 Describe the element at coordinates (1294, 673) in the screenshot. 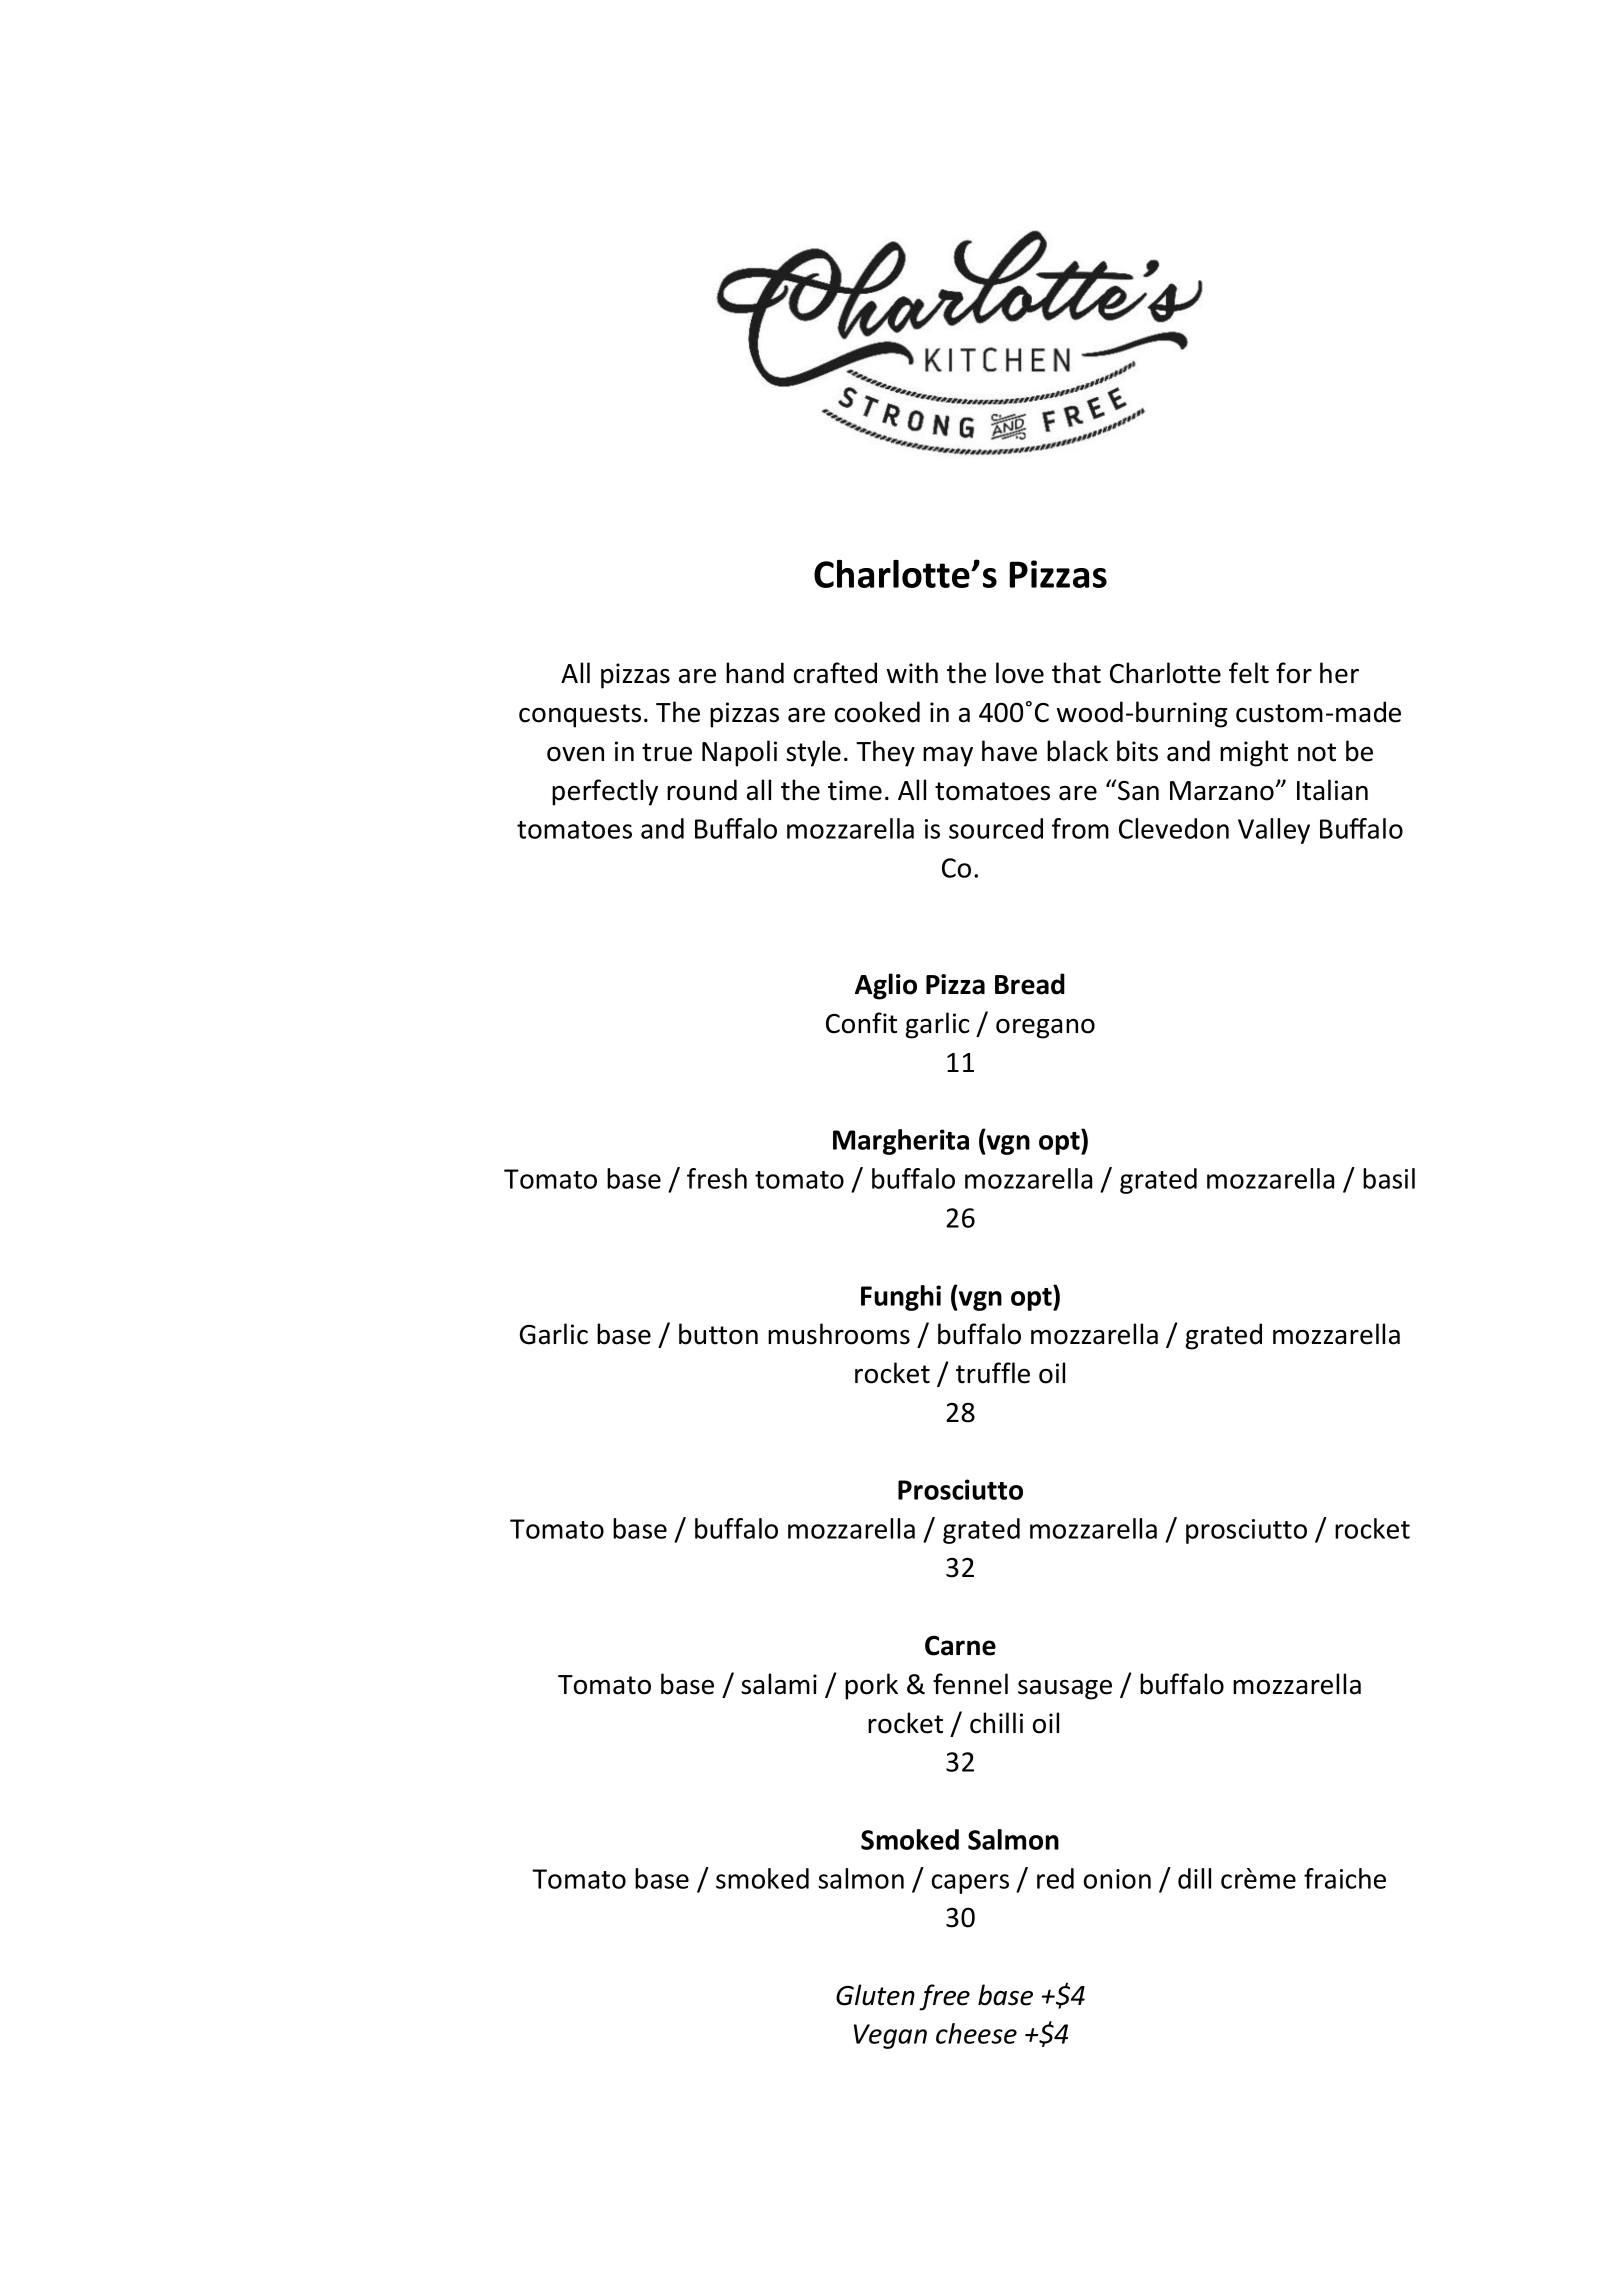

I see `for` at that location.
